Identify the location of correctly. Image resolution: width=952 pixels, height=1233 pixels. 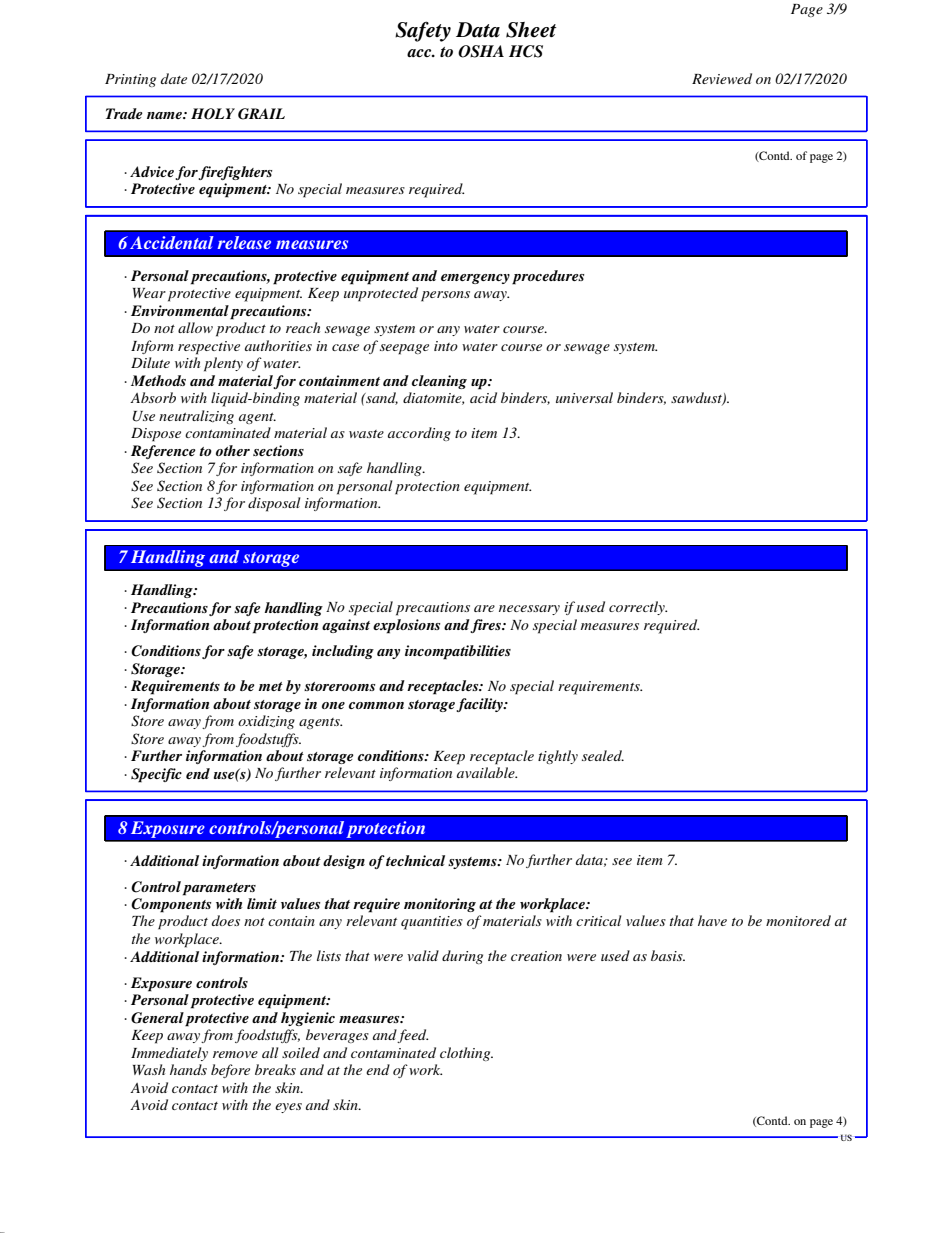
(638, 608).
